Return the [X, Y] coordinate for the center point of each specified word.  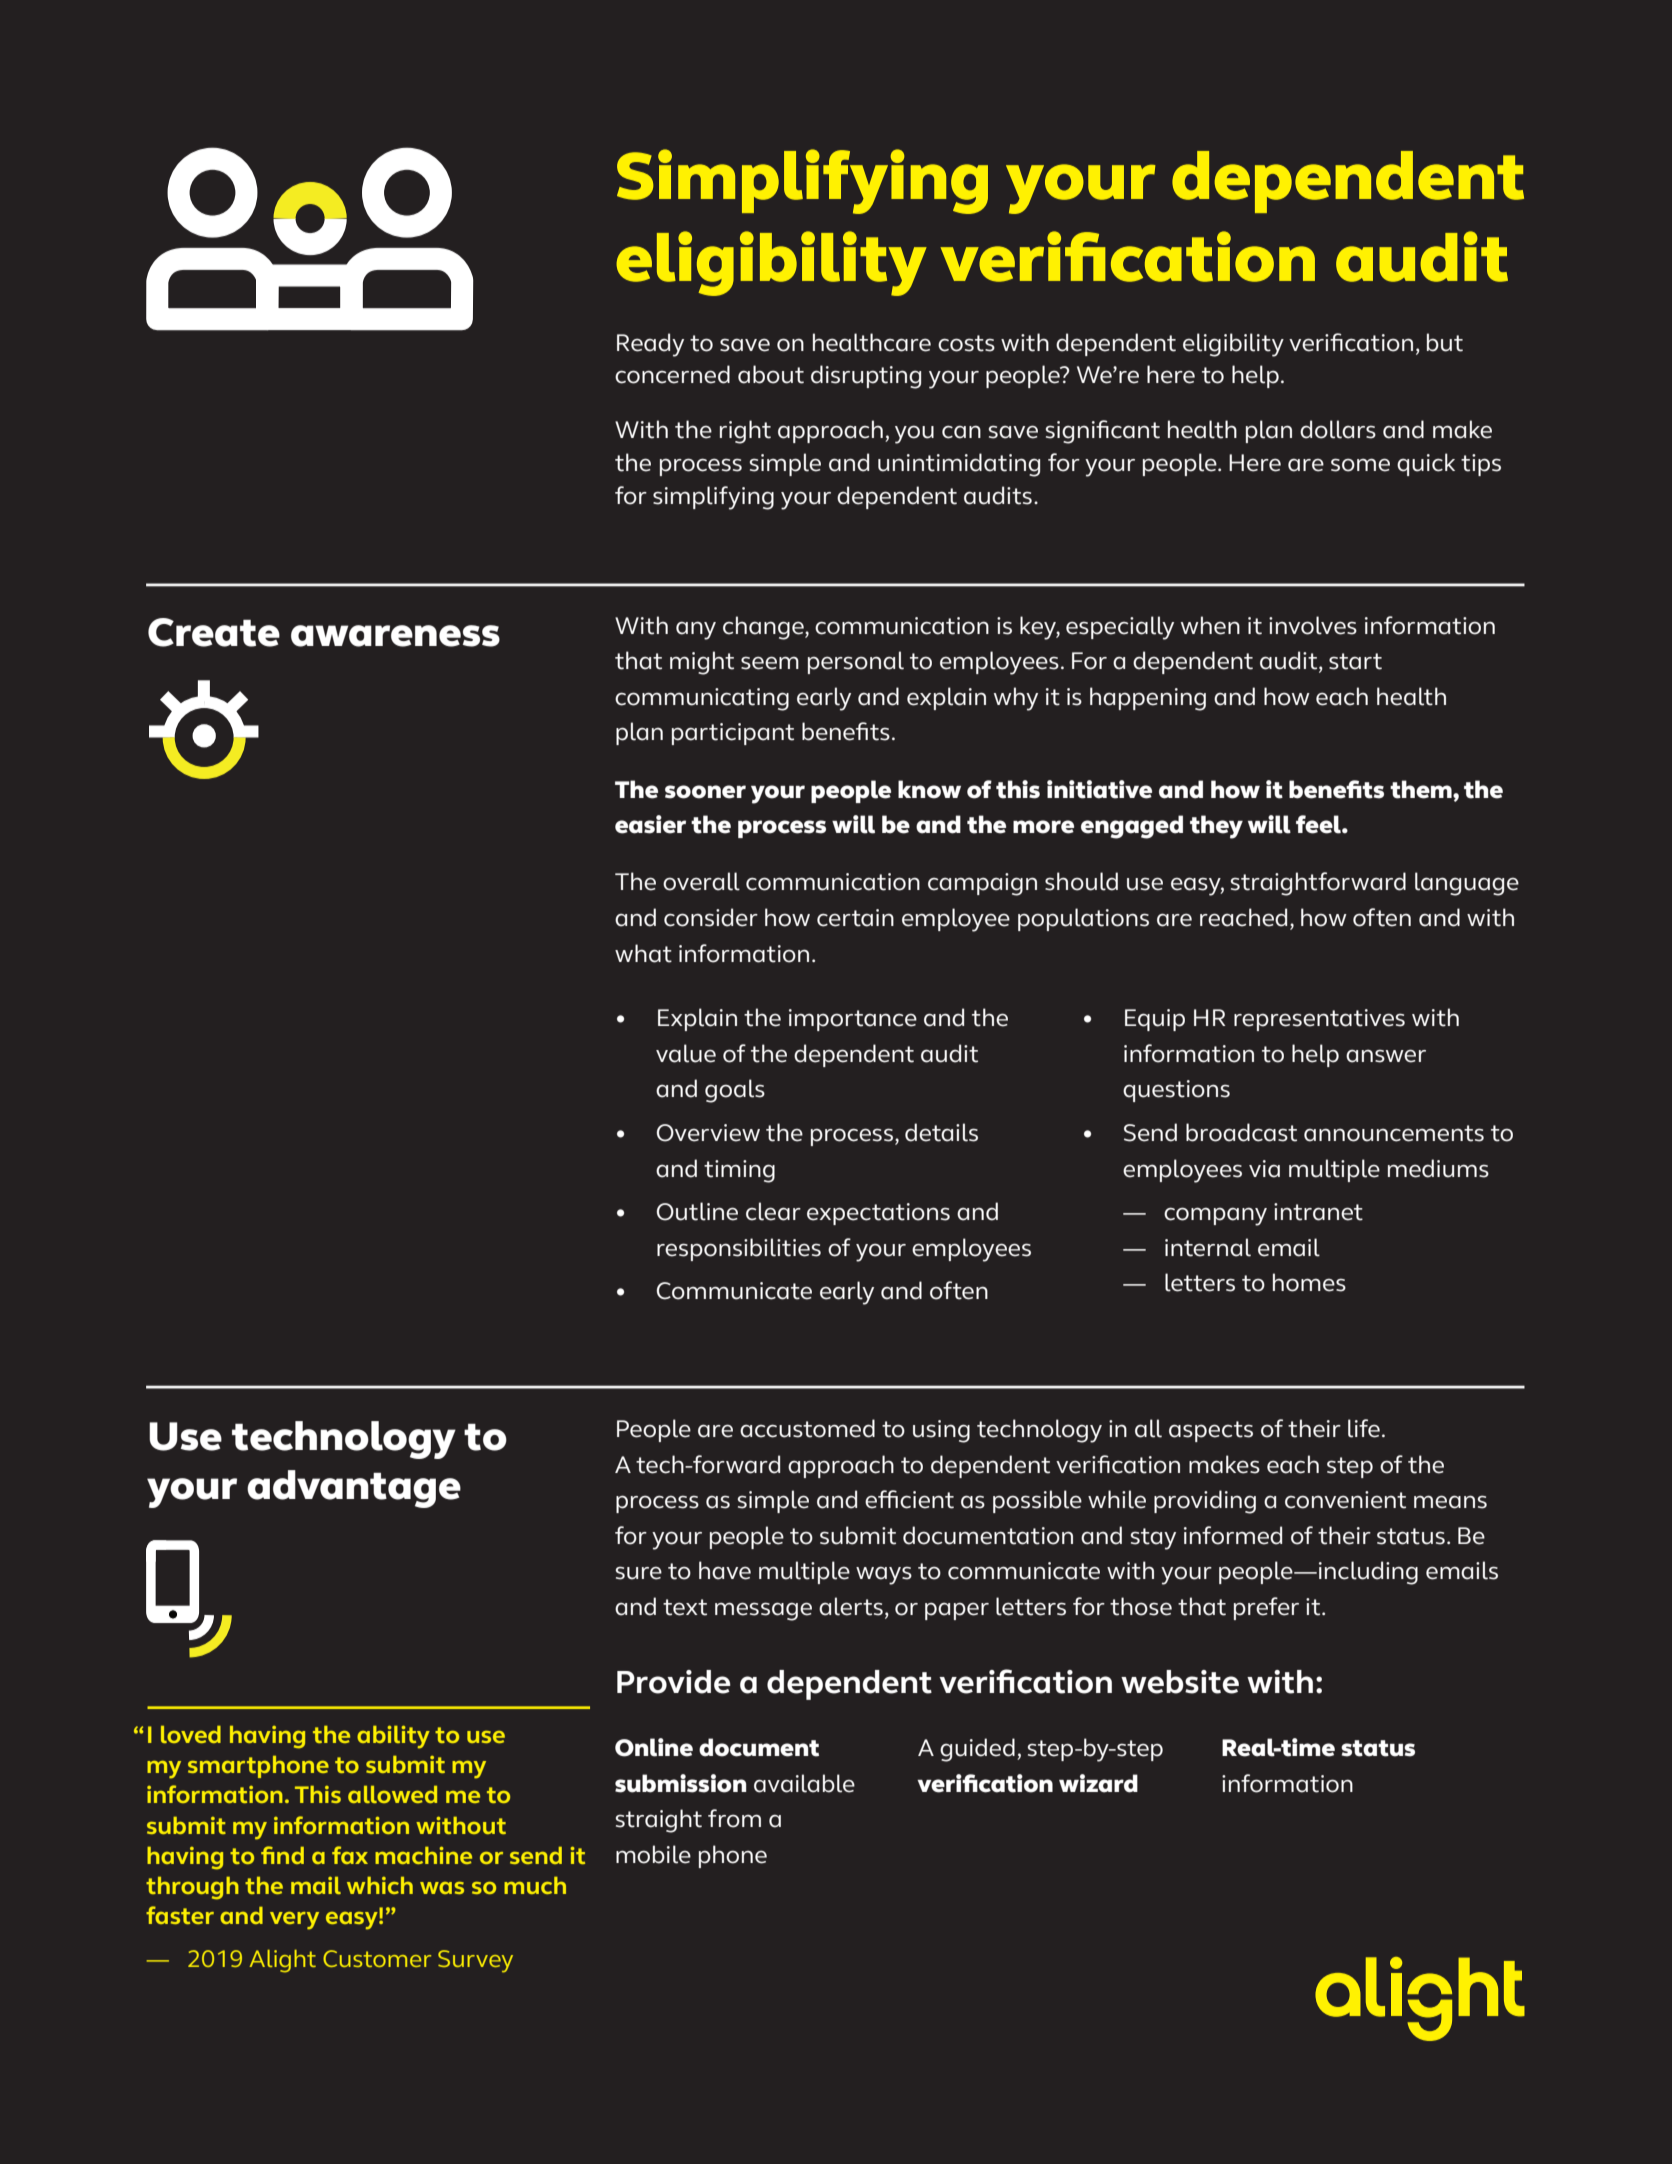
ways [884, 1575]
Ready [650, 345]
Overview [708, 1133]
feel [1319, 824]
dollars [1338, 429]
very [294, 1921]
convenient [1345, 1500]
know [929, 789]
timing [739, 1171]
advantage [354, 1489]
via [1264, 1169]
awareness [395, 636]
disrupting [866, 377]
